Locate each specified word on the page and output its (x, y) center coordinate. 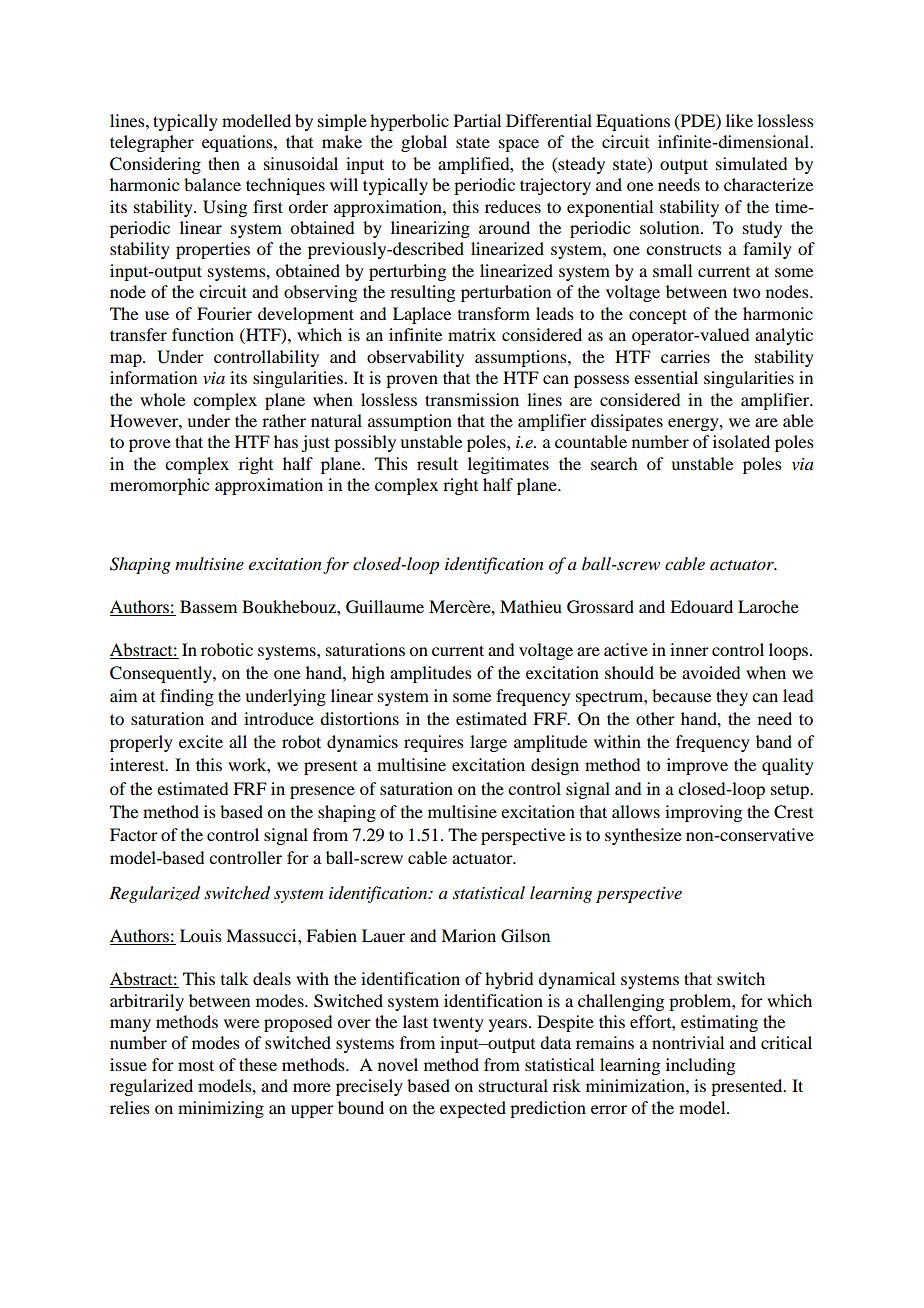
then (224, 163)
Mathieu (531, 606)
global (424, 143)
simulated (751, 163)
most (196, 1065)
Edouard (701, 606)
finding (187, 697)
